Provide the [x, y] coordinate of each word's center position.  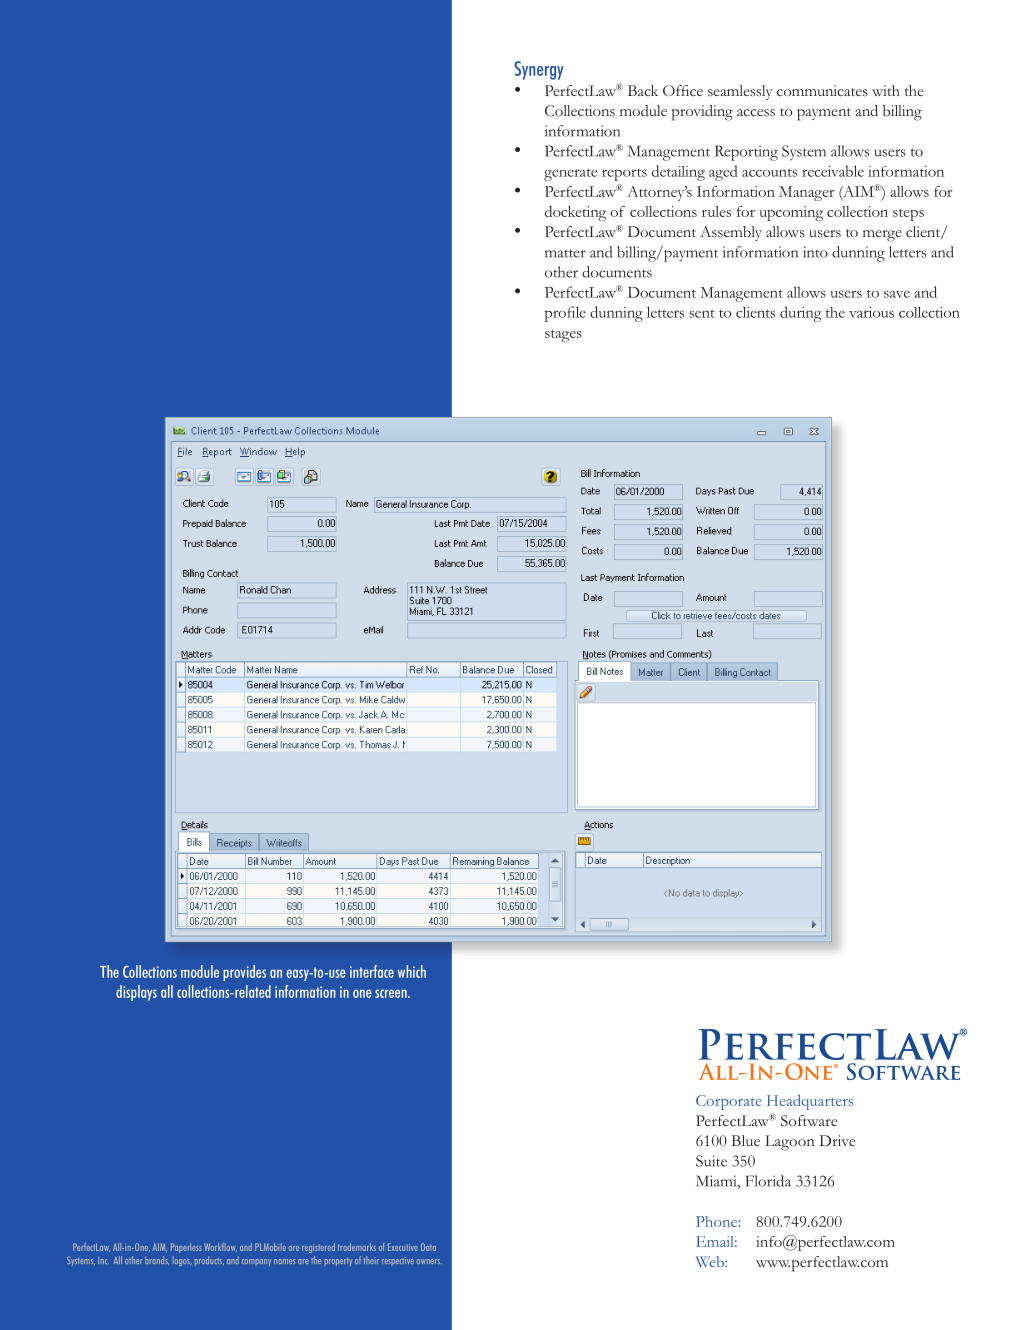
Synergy [539, 70]
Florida [768, 1181]
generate [570, 174]
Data [428, 1247]
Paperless [186, 1248]
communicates [822, 90]
